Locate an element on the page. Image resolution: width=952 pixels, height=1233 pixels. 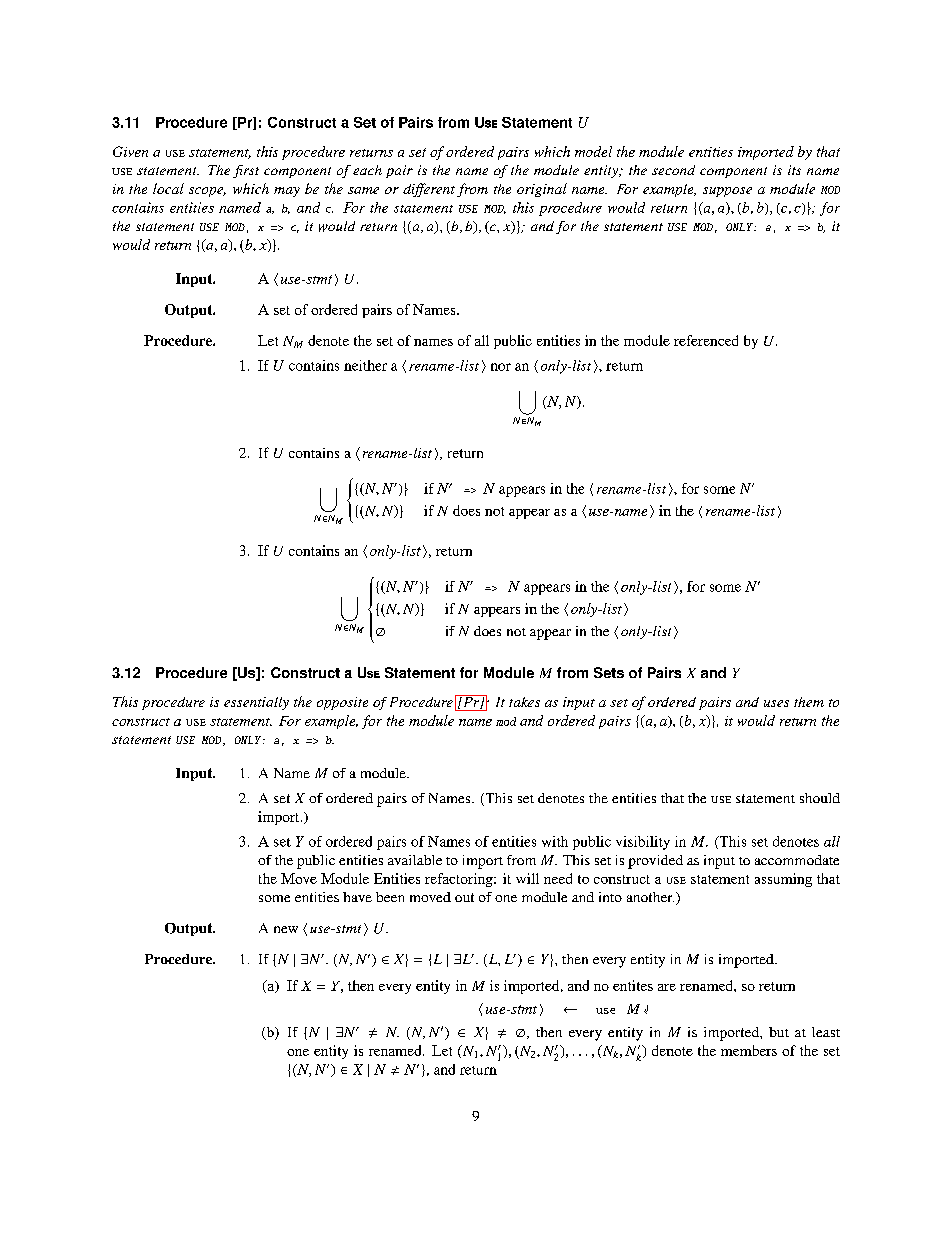
new is located at coordinates (286, 929).
